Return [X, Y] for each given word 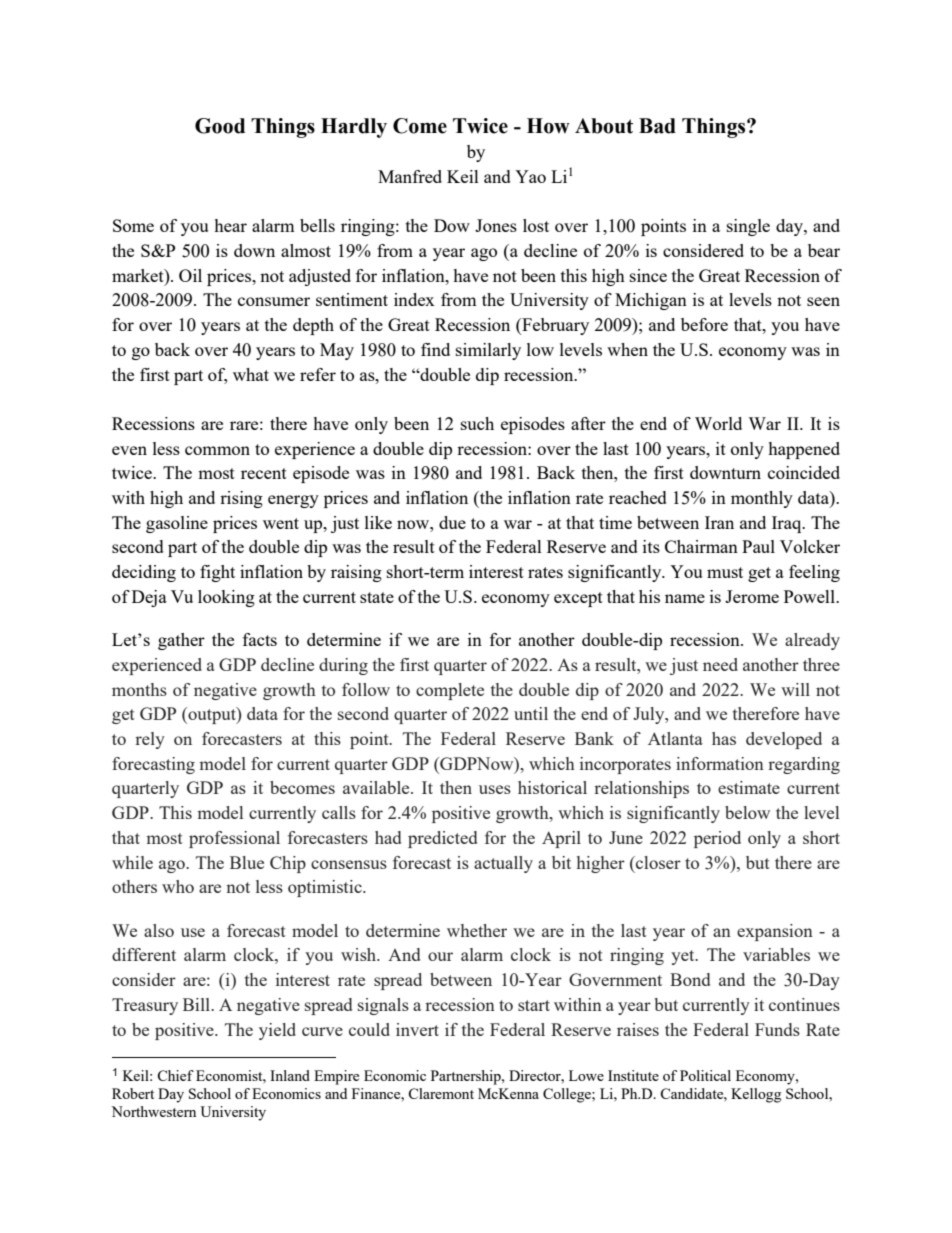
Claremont [441, 1093]
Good [220, 126]
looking [226, 598]
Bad [657, 126]
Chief [175, 1075]
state [377, 597]
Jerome [752, 596]
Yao [530, 176]
